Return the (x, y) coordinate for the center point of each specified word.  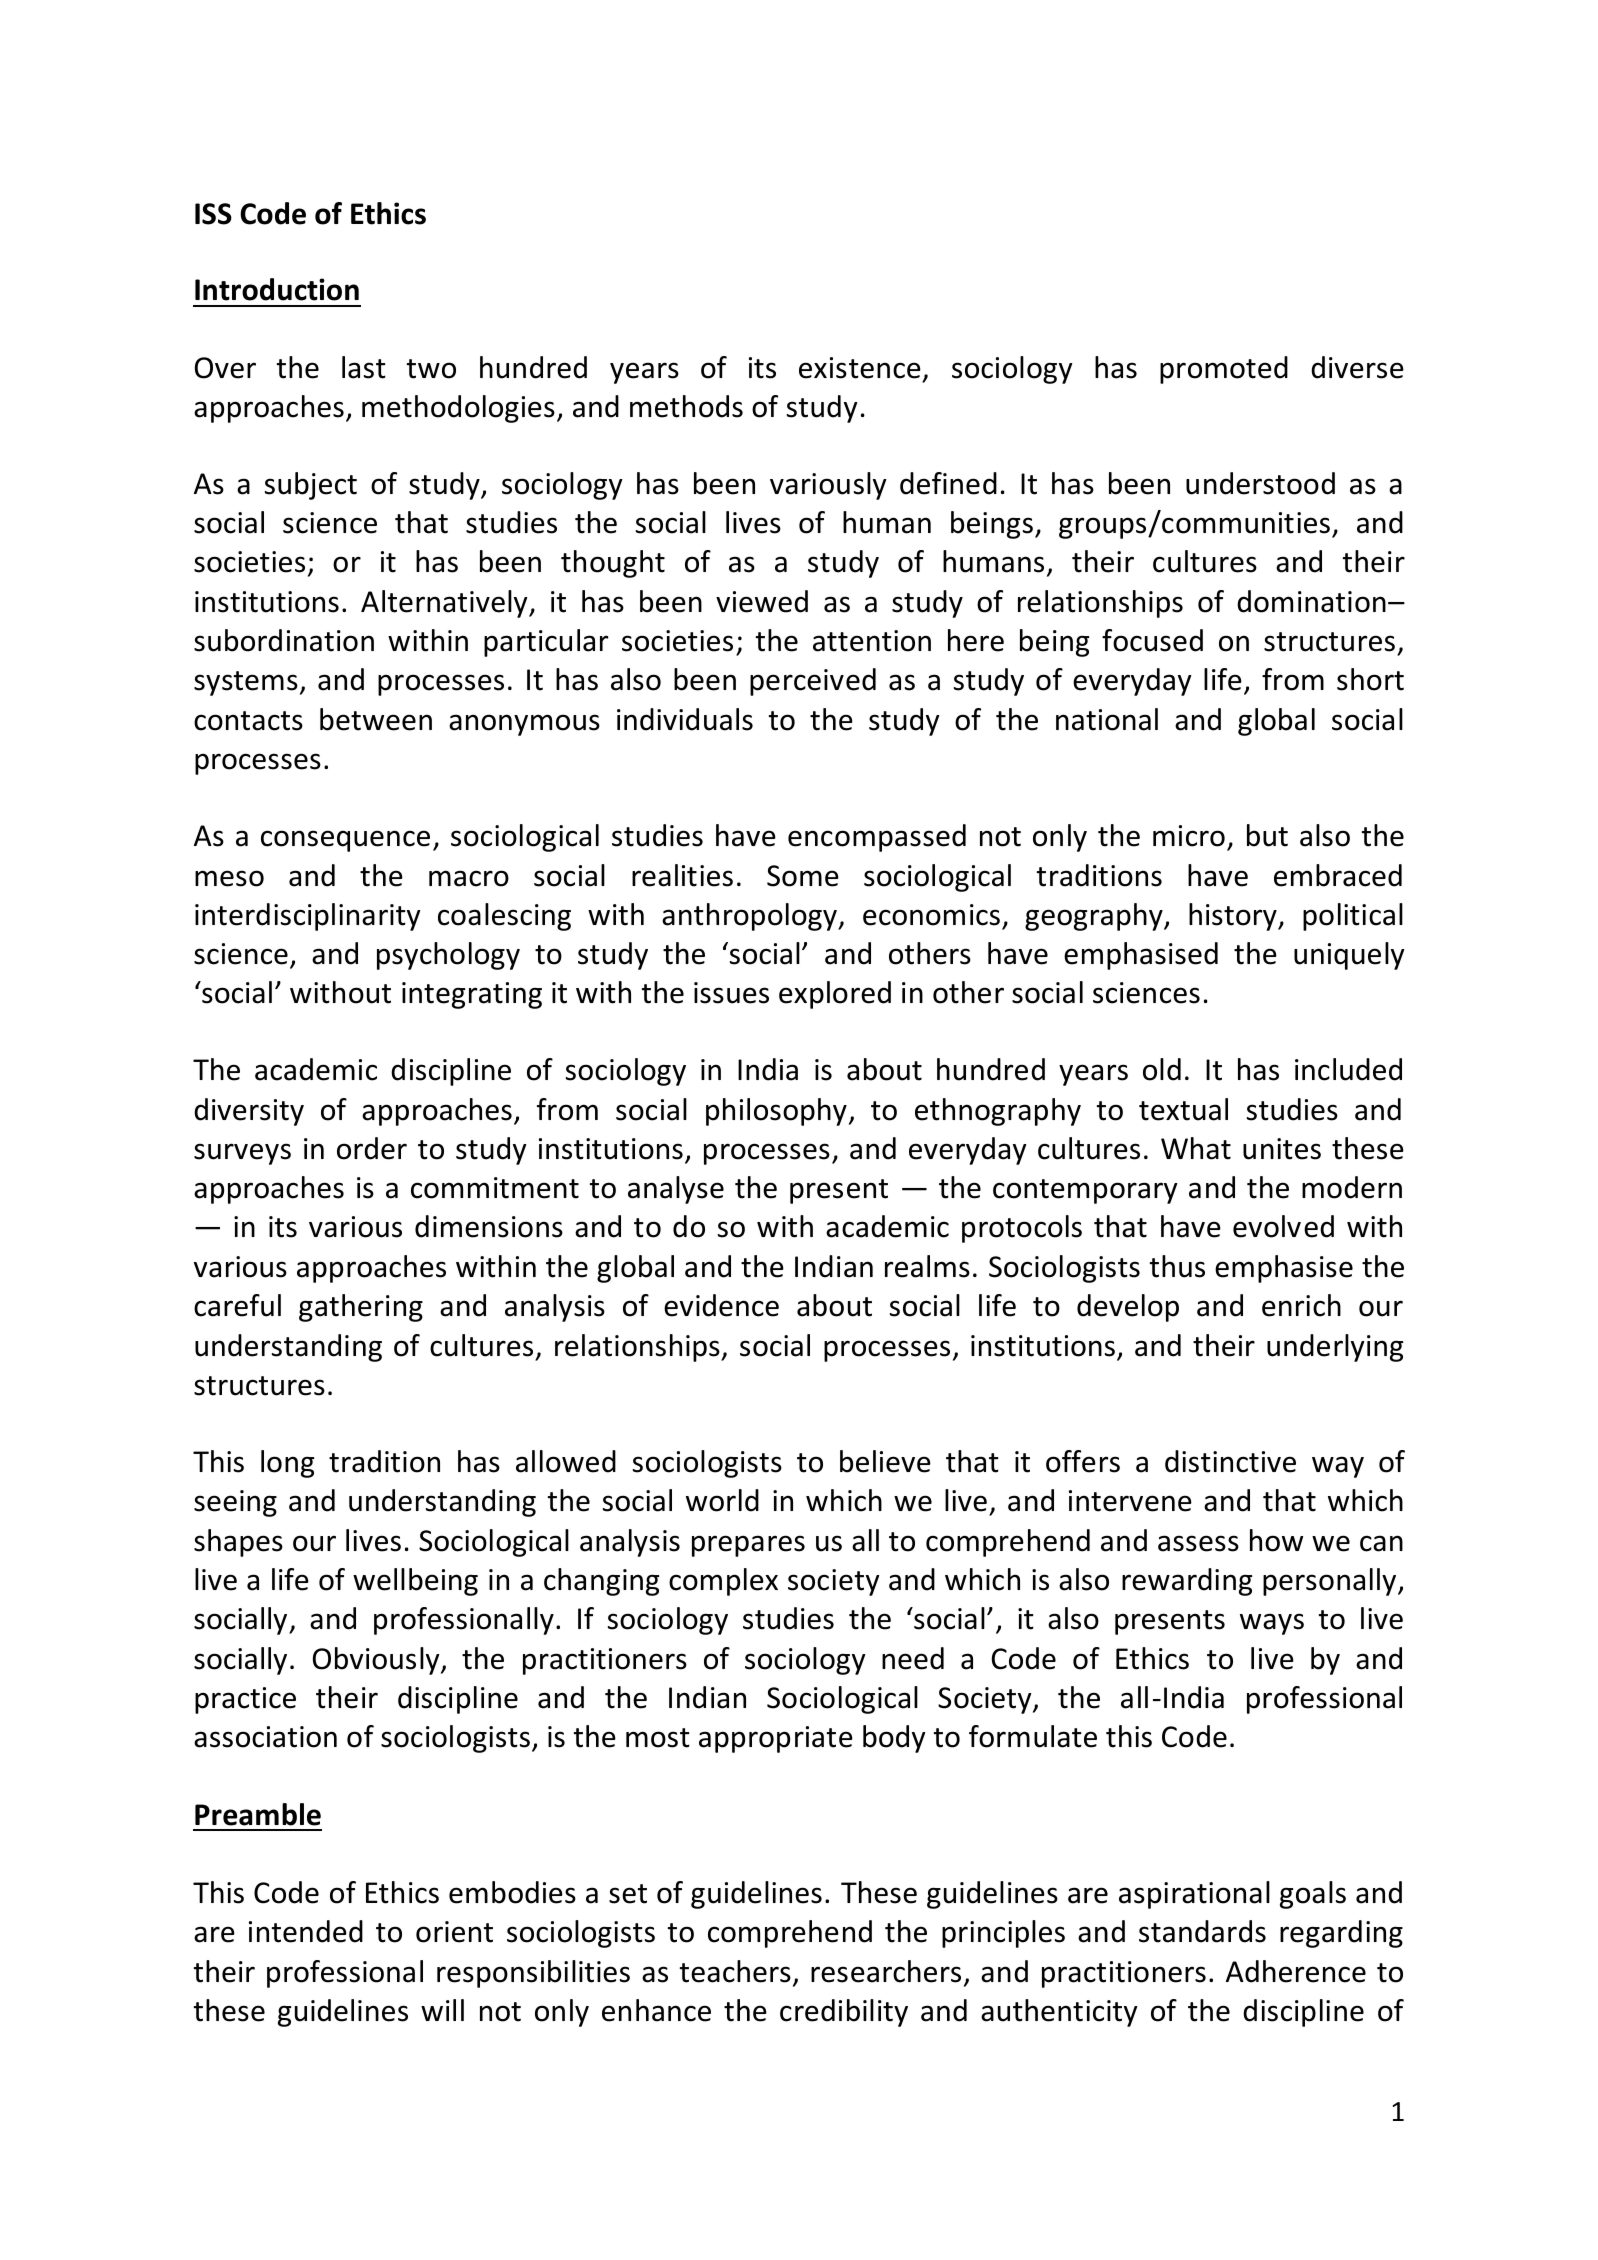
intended (306, 1931)
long (287, 1464)
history (1234, 917)
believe (885, 1461)
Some (803, 876)
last (364, 367)
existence (860, 368)
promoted (1224, 370)
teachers (735, 1971)
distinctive (1230, 1461)
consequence (345, 841)
